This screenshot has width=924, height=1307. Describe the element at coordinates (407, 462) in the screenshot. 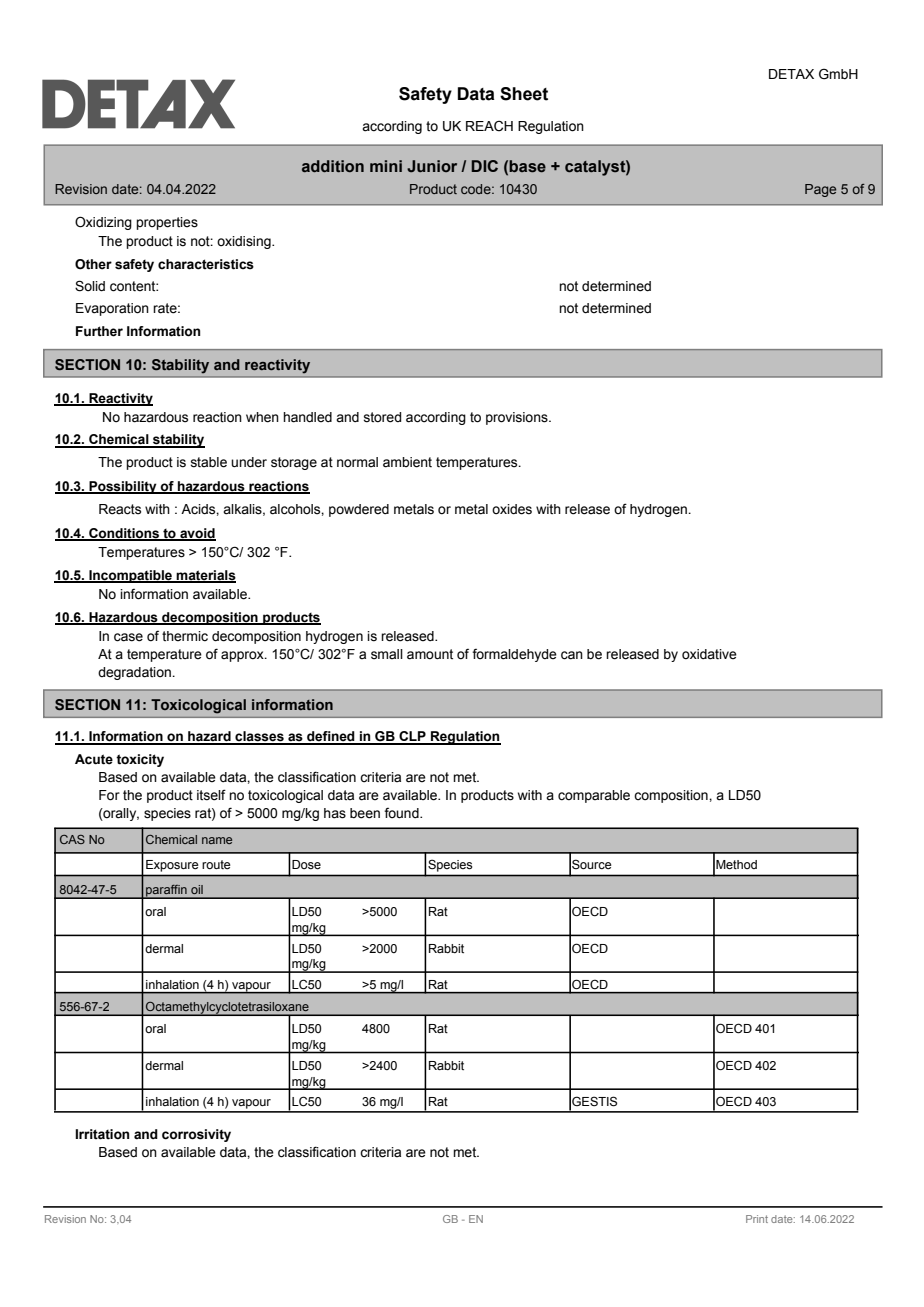

I see `ambient` at that location.
